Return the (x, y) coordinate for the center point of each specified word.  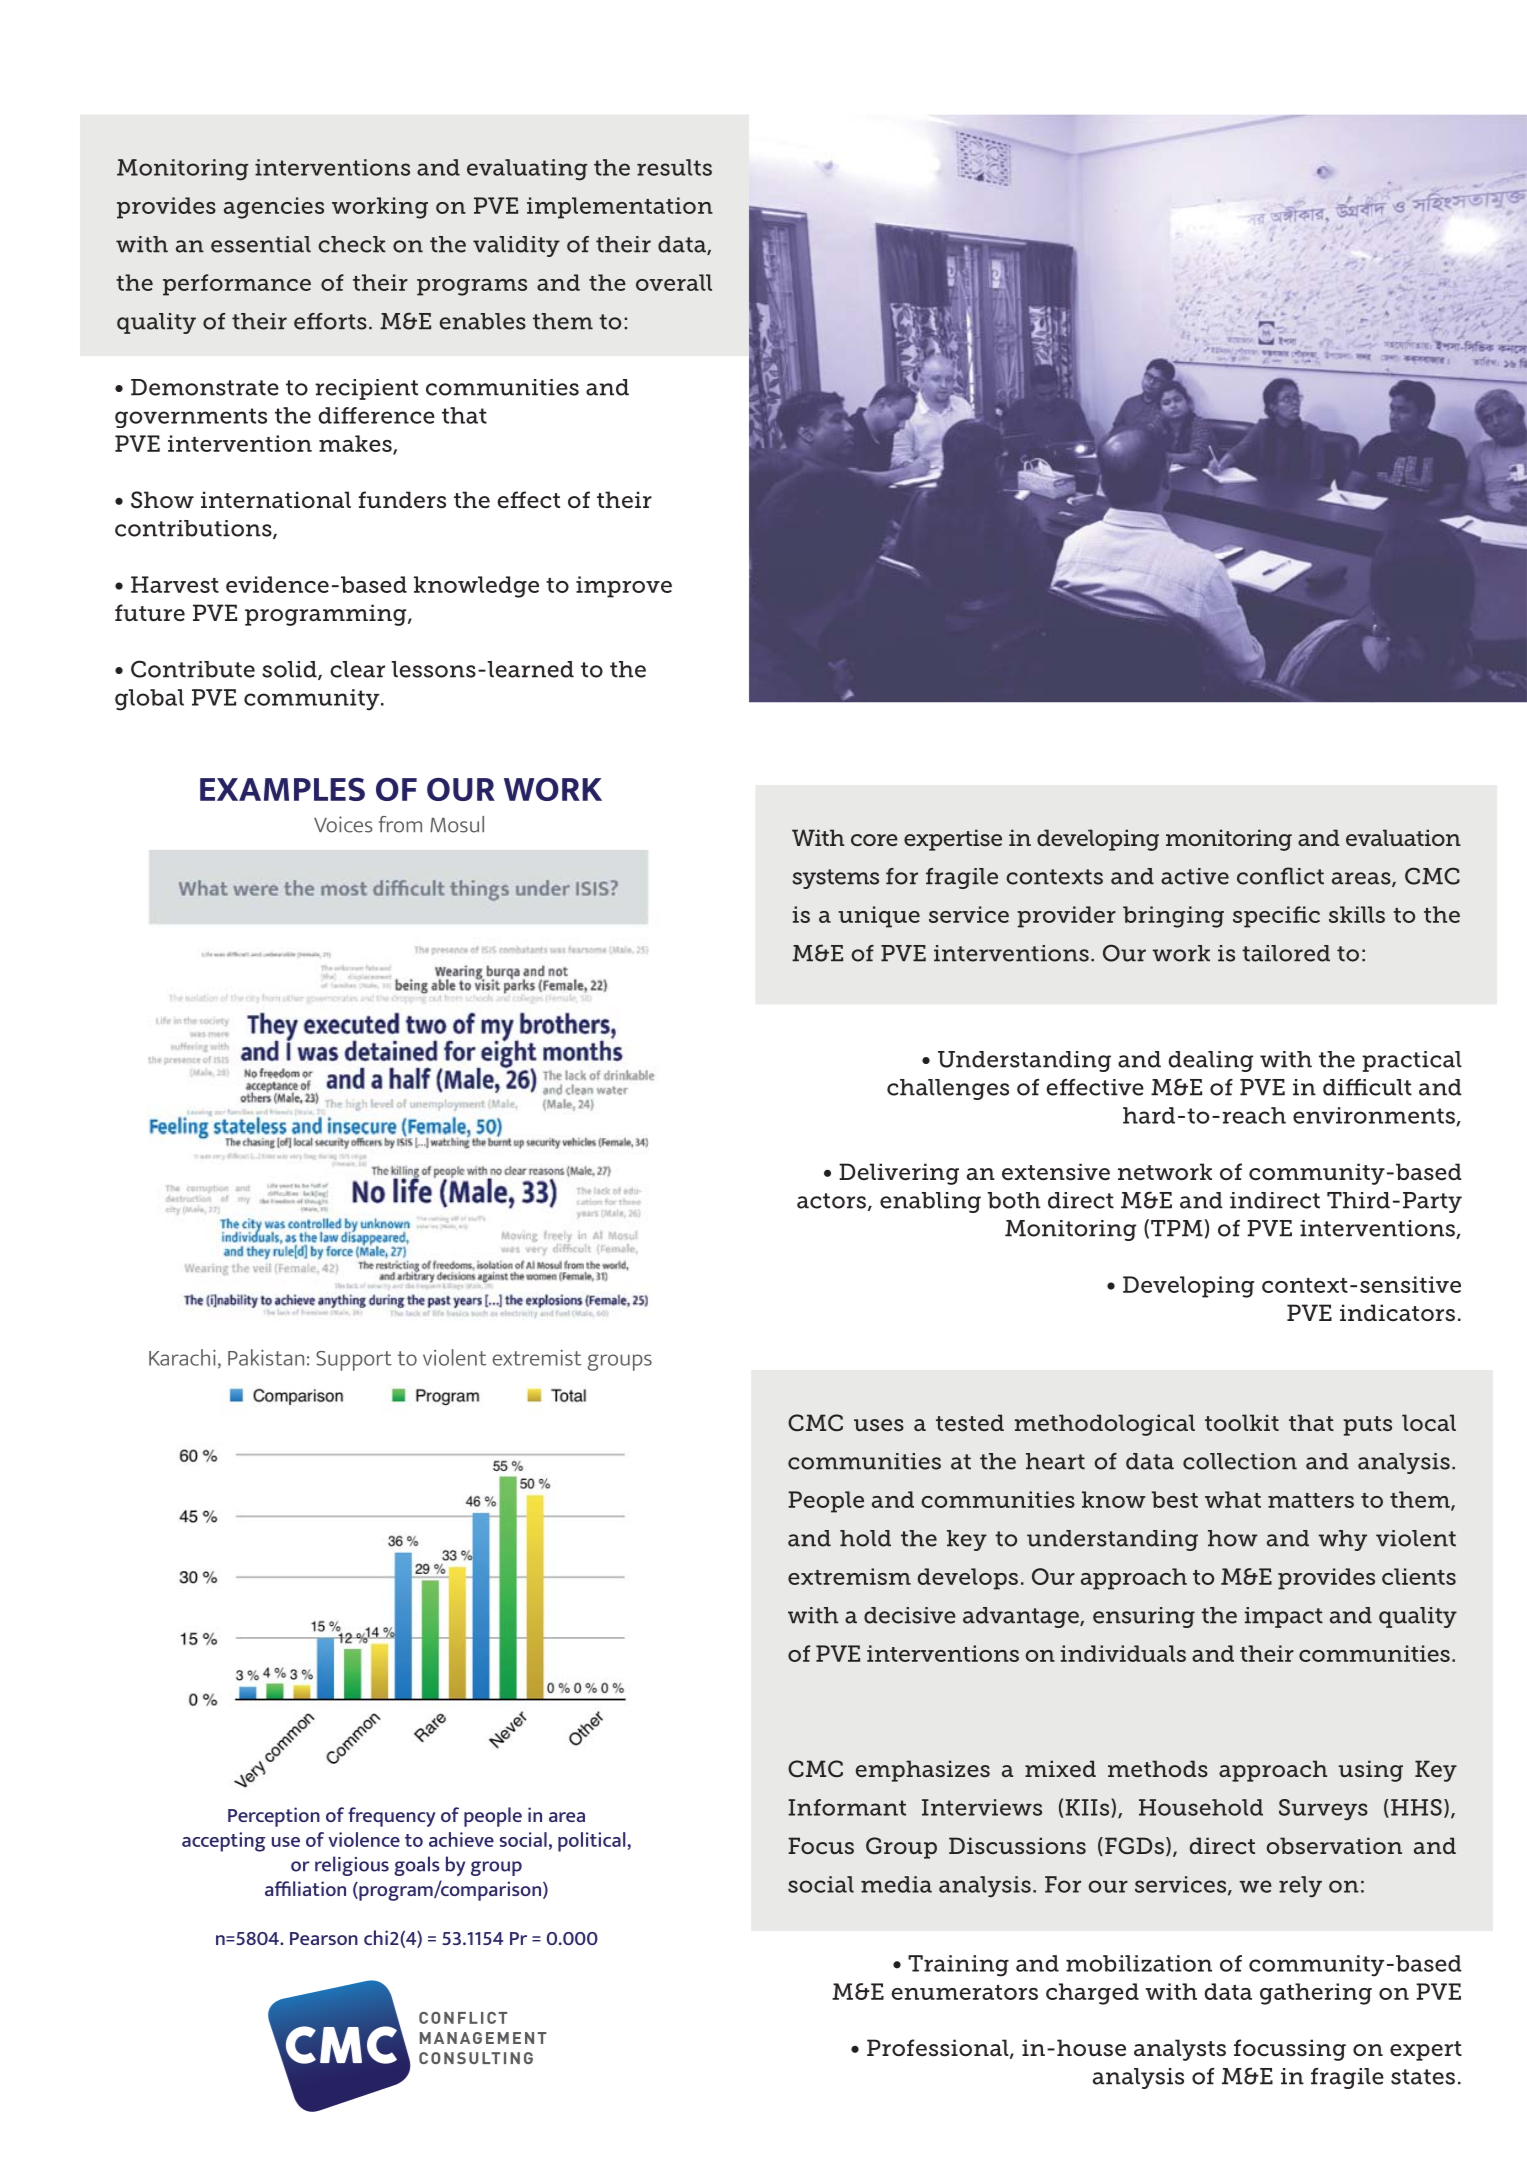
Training (958, 1966)
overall (674, 282)
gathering (1316, 1994)
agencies (274, 208)
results (674, 167)
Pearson (324, 1938)
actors (831, 1201)
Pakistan (266, 1357)
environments (1375, 1116)
